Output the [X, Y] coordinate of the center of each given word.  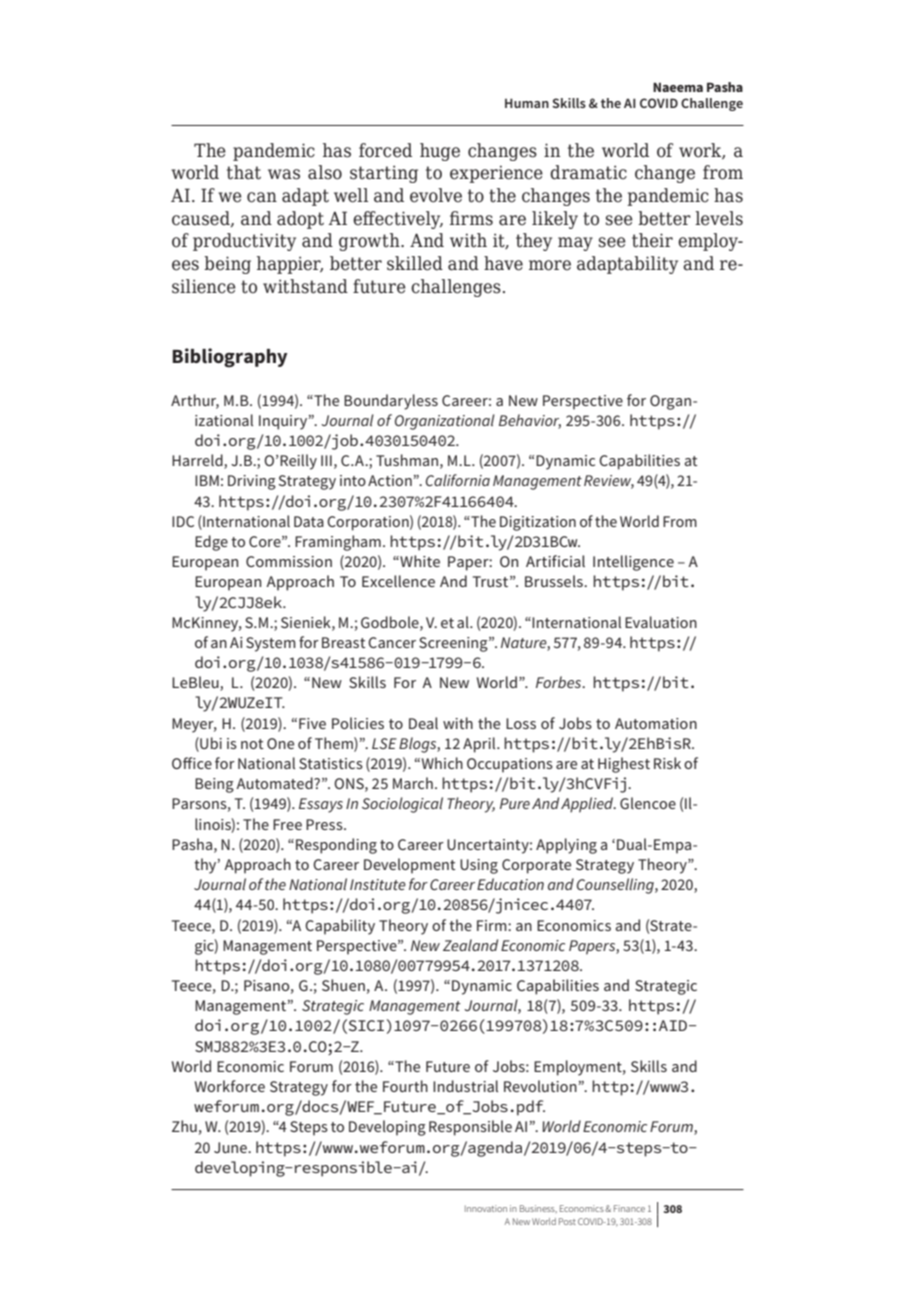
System [271, 644]
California [458, 480]
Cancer [392, 642]
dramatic [588, 172]
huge [440, 152]
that [244, 172]
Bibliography [229, 358]
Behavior [530, 421]
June [231, 1147]
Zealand [470, 945]
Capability [340, 927]
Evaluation [661, 622]
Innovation [486, 1208]
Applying [566, 846]
